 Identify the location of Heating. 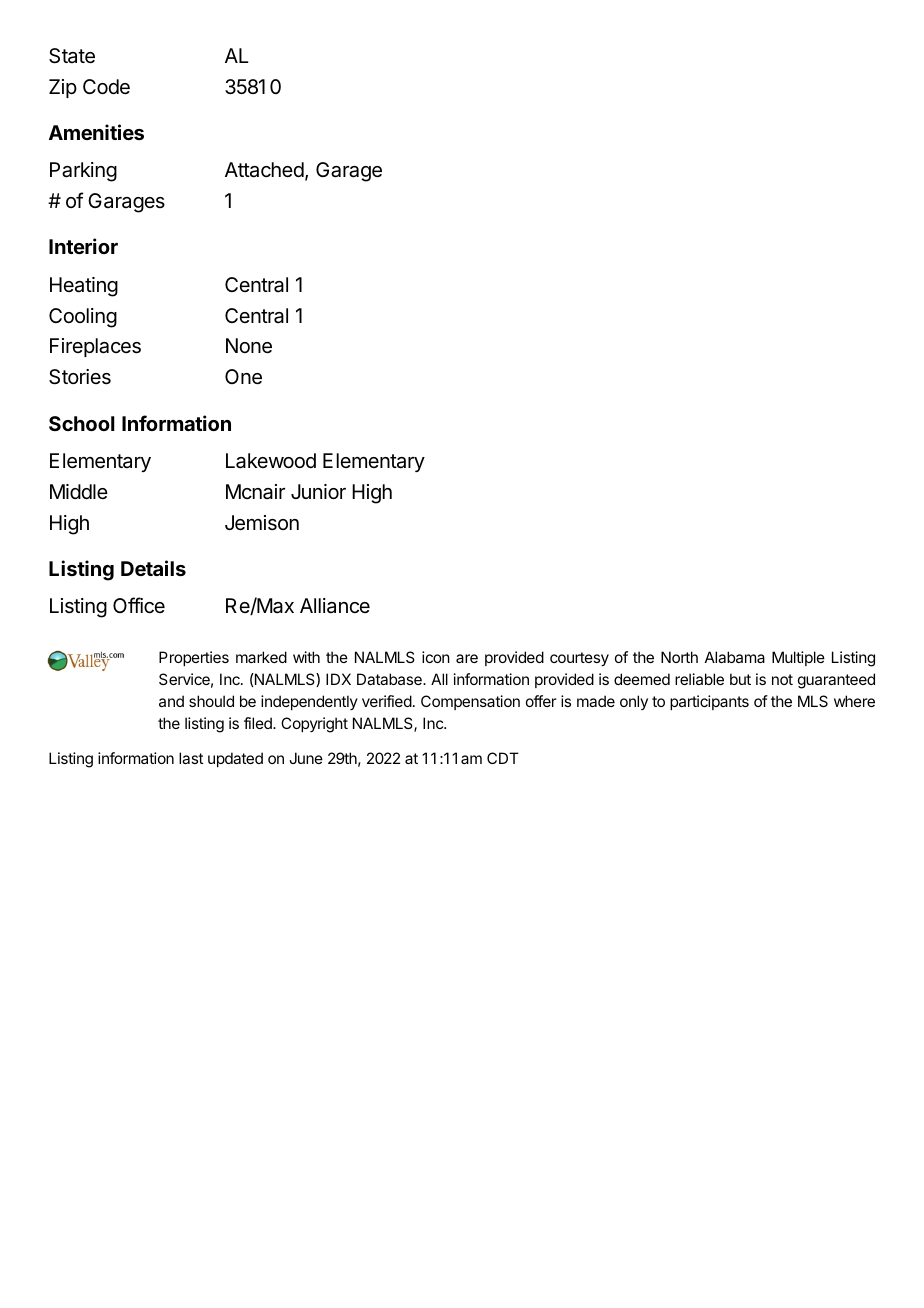
(84, 287).
